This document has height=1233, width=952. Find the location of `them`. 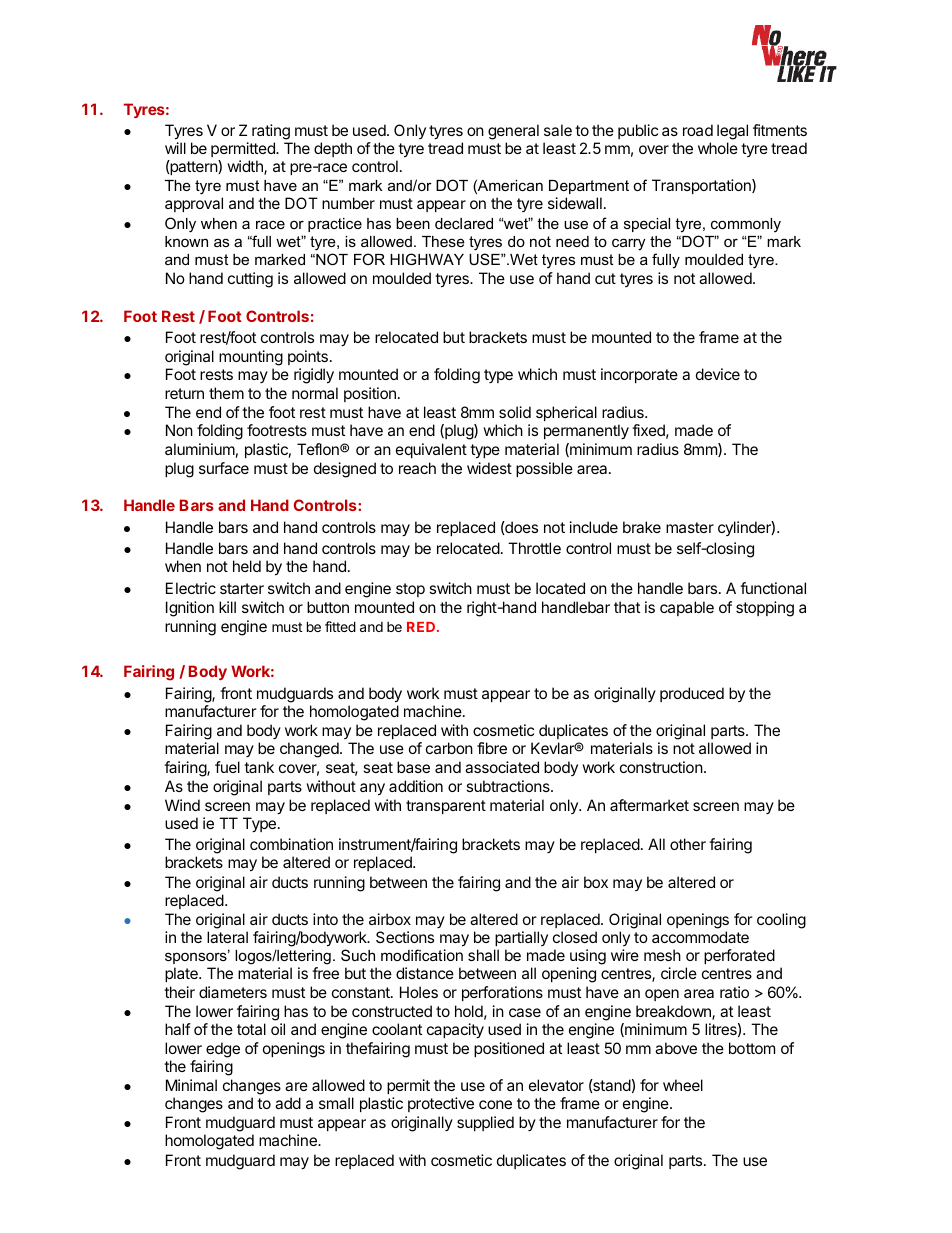

them is located at coordinates (226, 393).
